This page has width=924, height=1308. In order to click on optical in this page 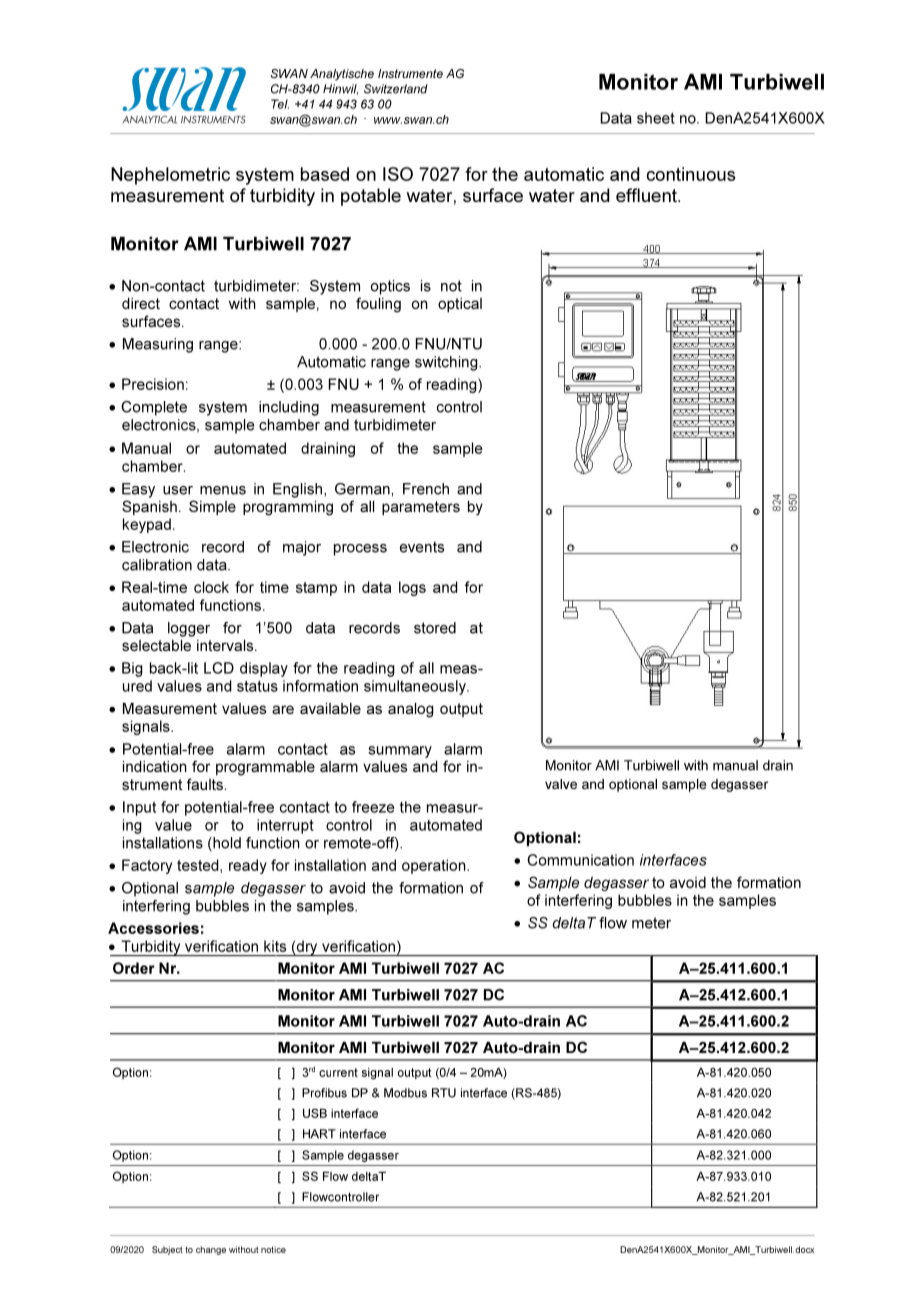, I will do `click(460, 305)`.
